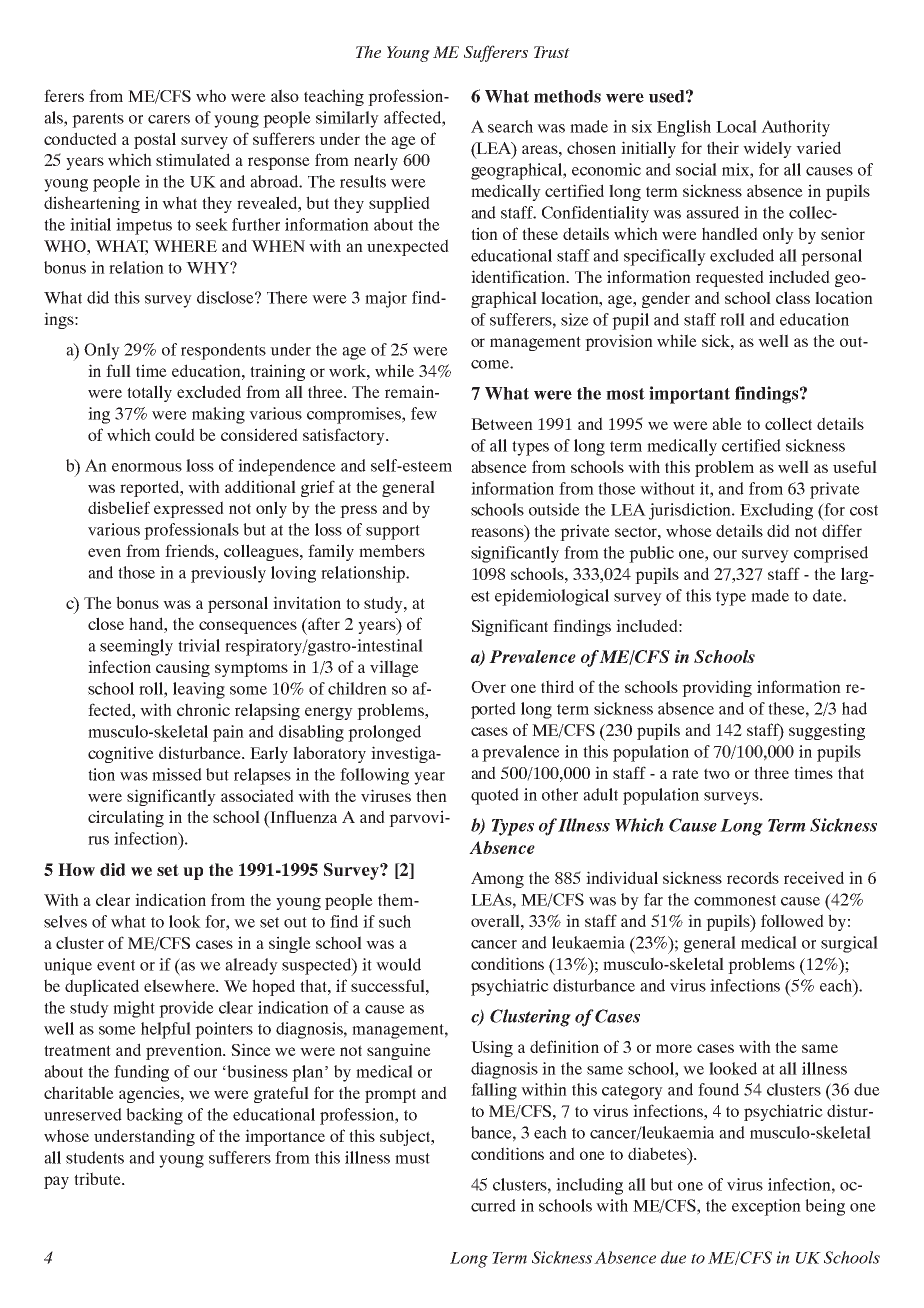 The image size is (924, 1308). What do you see at coordinates (98, 1178) in the screenshot?
I see `tribute` at bounding box center [98, 1178].
